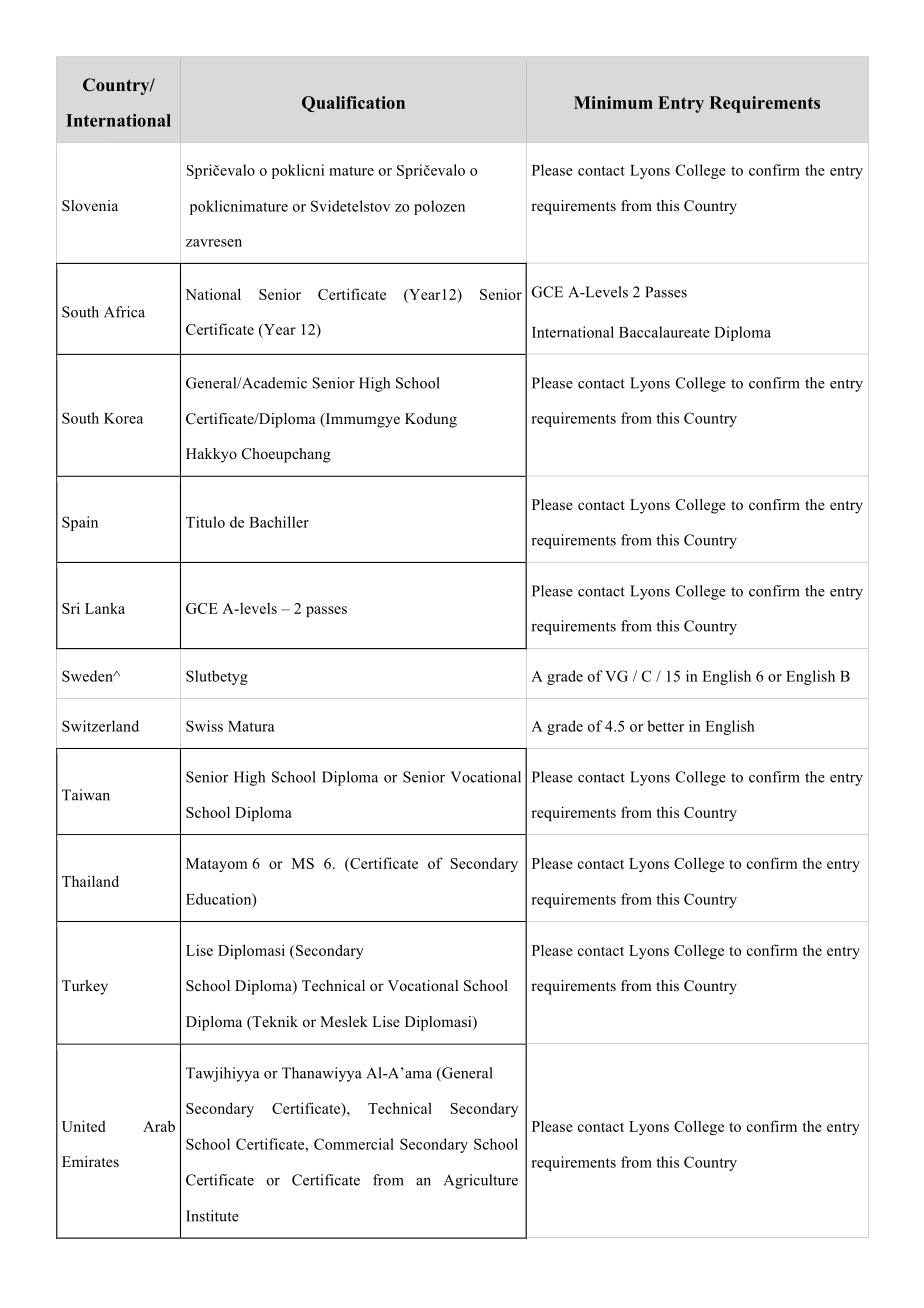  Describe the element at coordinates (80, 523) in the image. I see `Spain` at that location.
